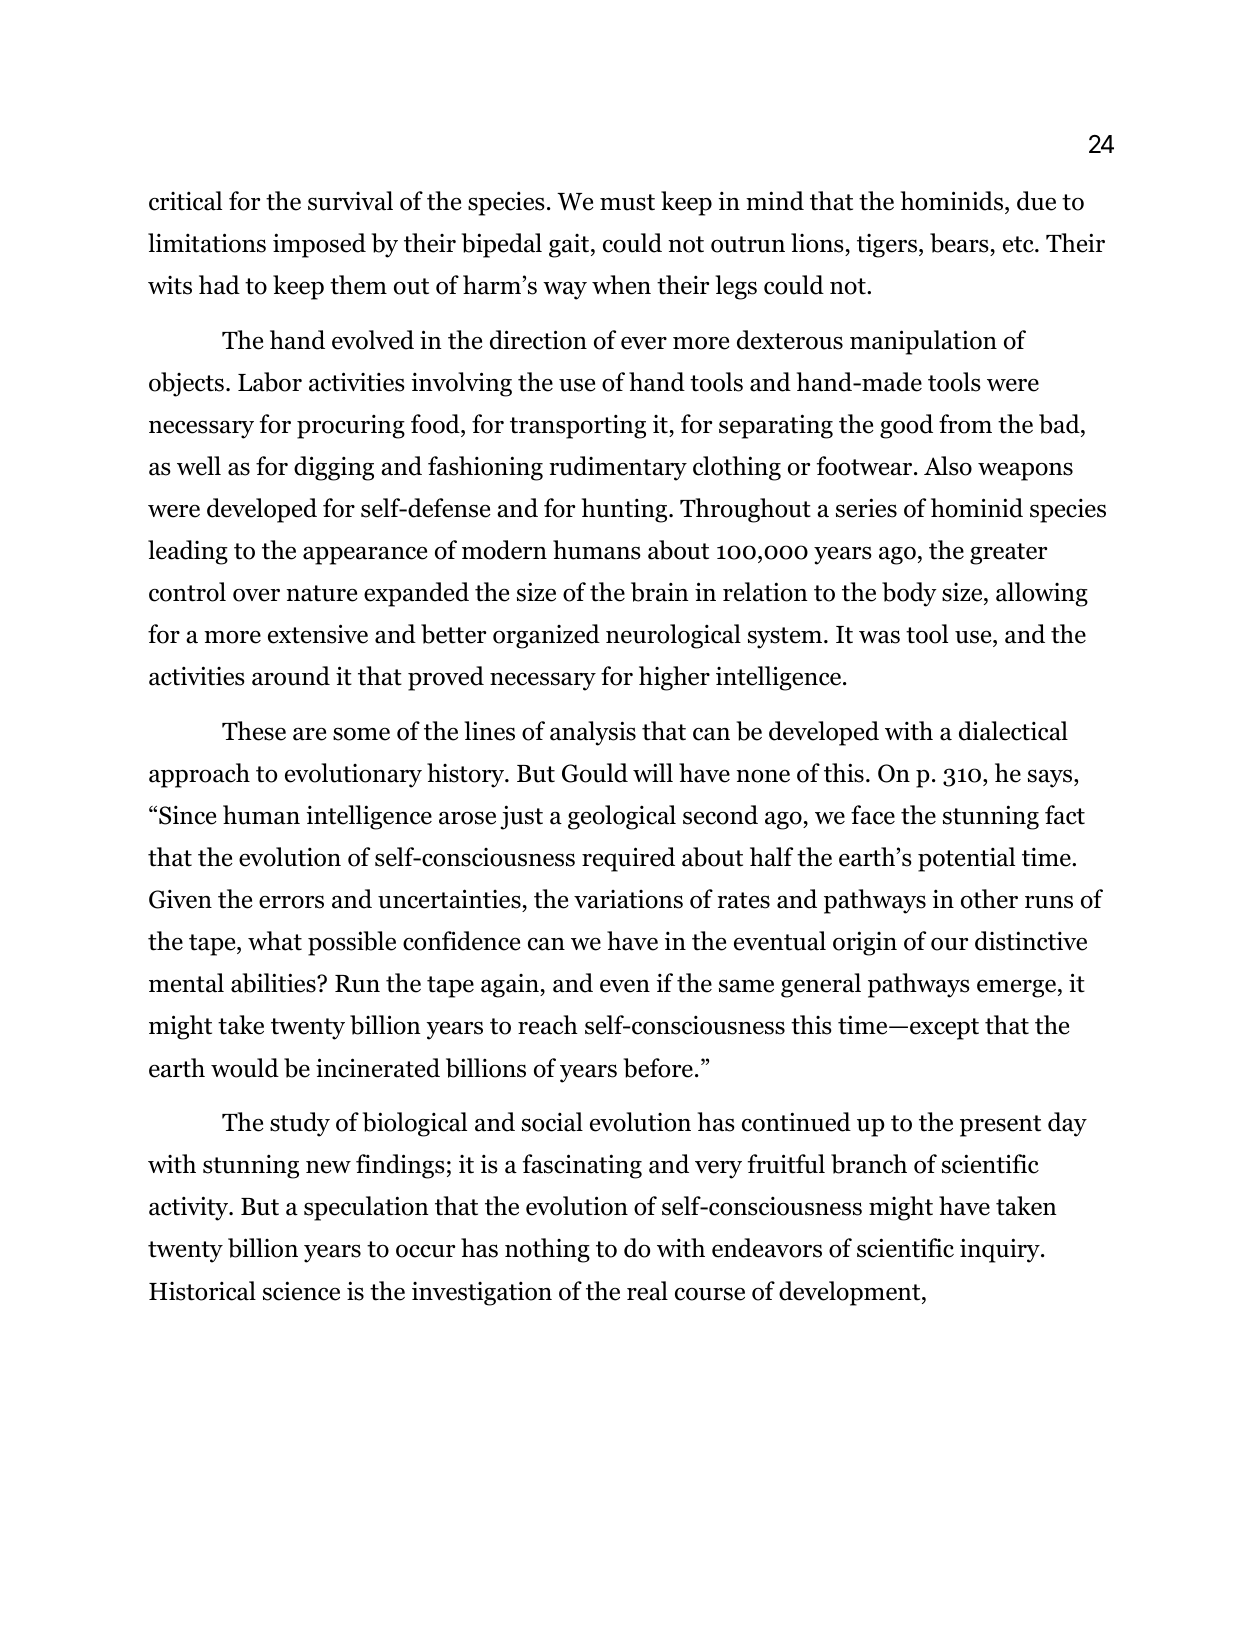 This image has width=1260, height=1630. I want to click on bears, so click(960, 244).
